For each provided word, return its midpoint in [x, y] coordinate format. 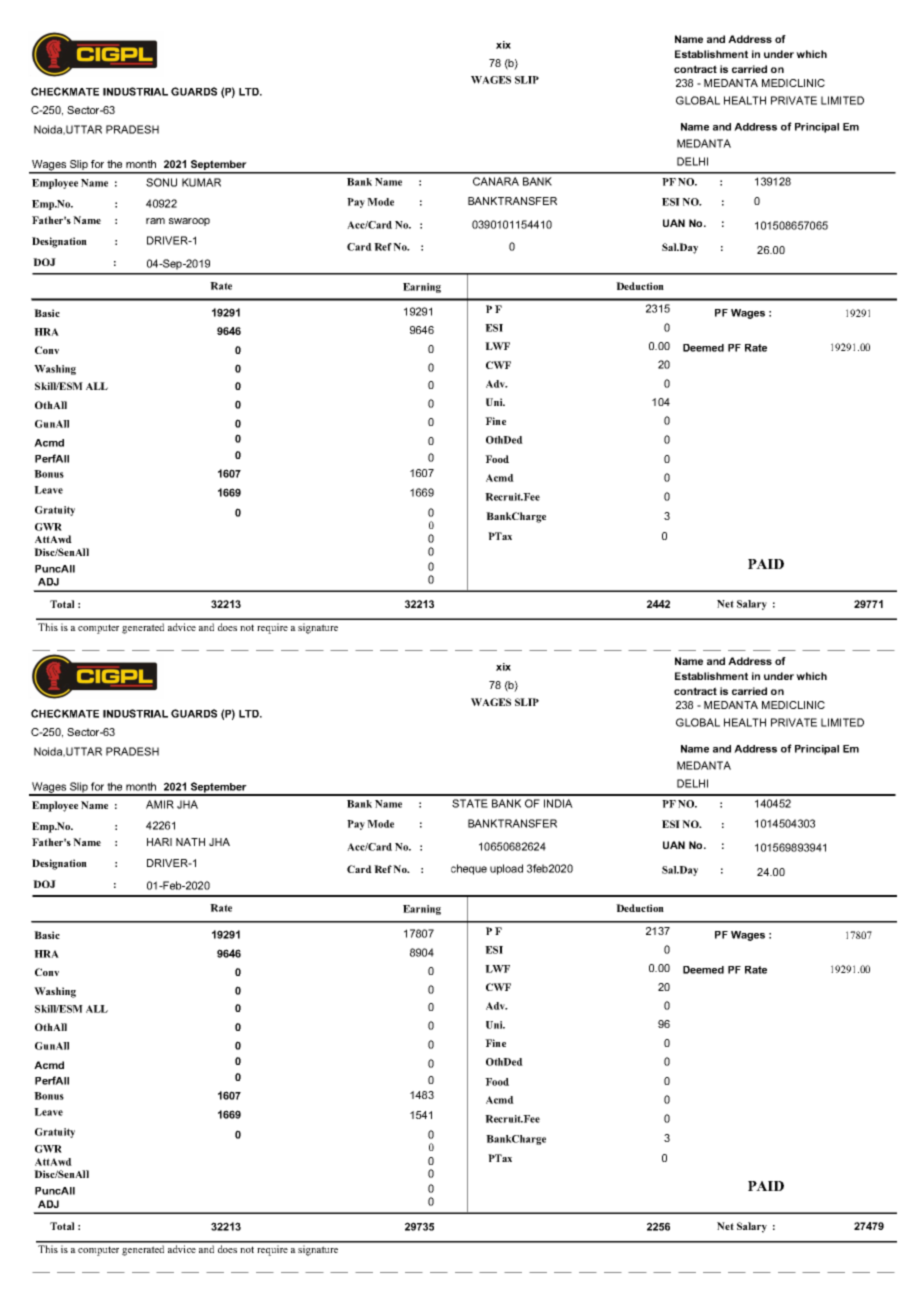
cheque [469, 869]
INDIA [558, 803]
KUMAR [201, 182]
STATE [470, 803]
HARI [159, 842]
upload [506, 869]
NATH [190, 842]
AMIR [160, 804]
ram [155, 221]
